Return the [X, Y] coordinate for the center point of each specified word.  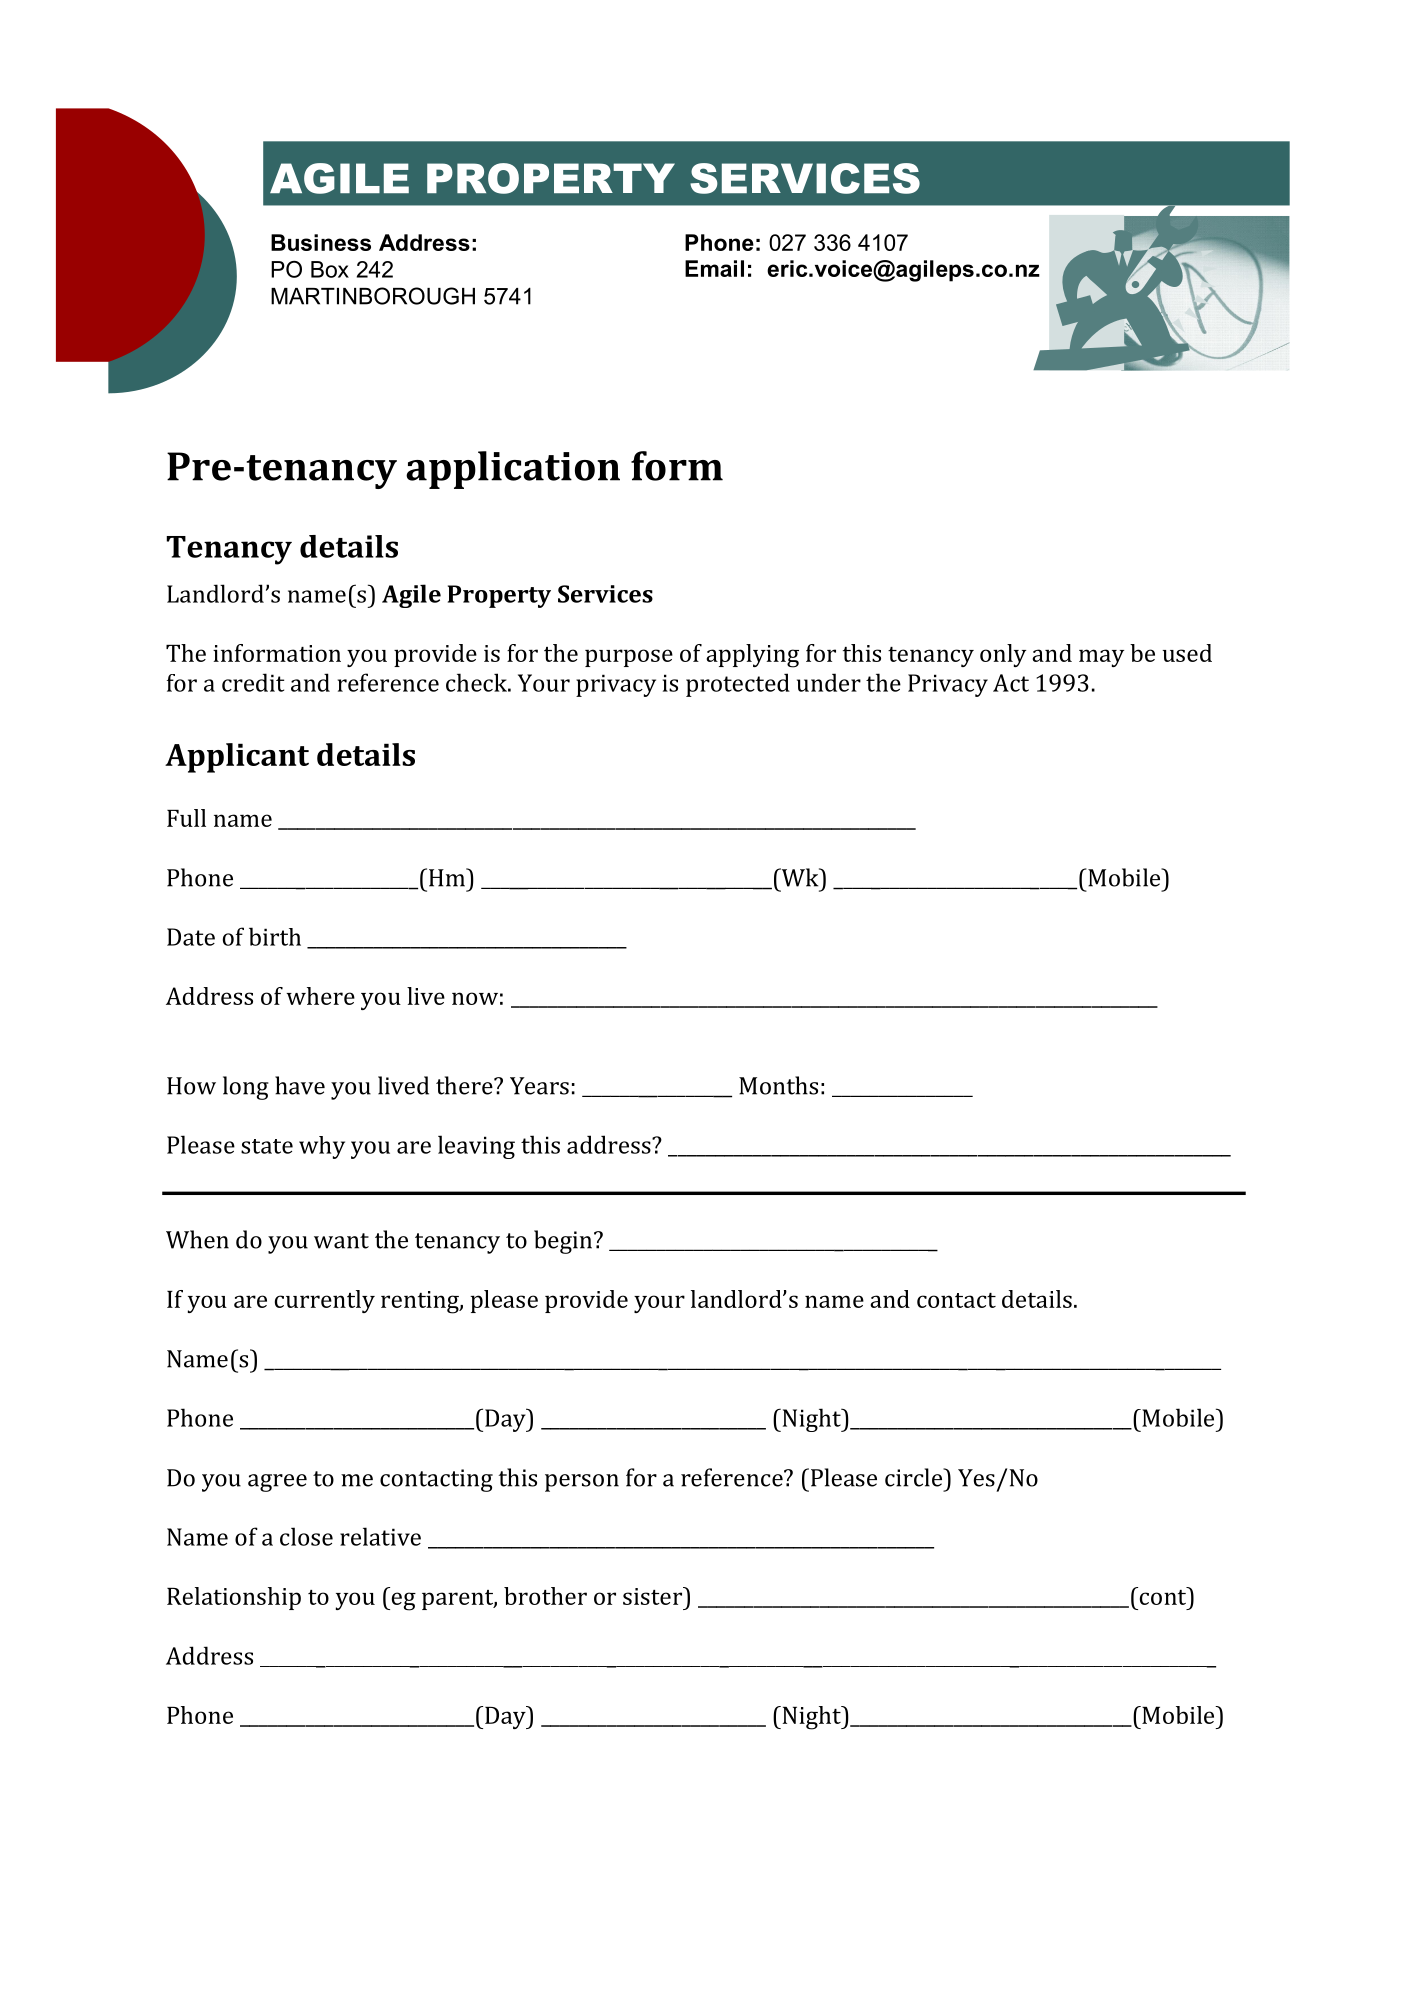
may [1101, 658]
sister [653, 1596]
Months [778, 1085]
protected [738, 685]
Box [330, 269]
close [306, 1536]
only [1003, 655]
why [322, 1147]
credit [253, 682]
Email [714, 268]
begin [564, 1242]
